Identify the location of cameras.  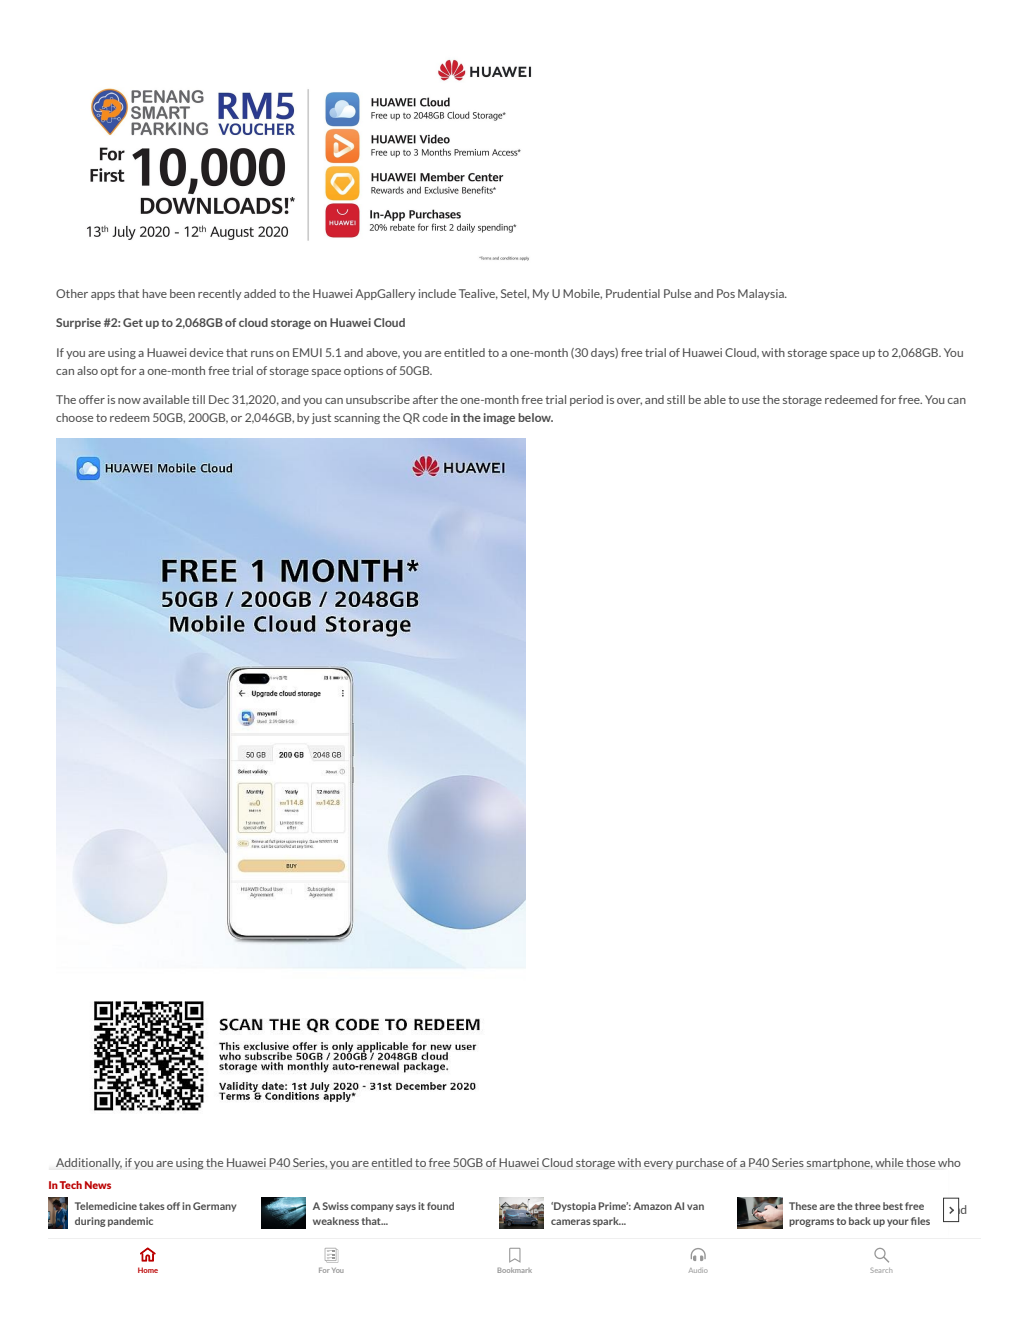
(571, 1222).
